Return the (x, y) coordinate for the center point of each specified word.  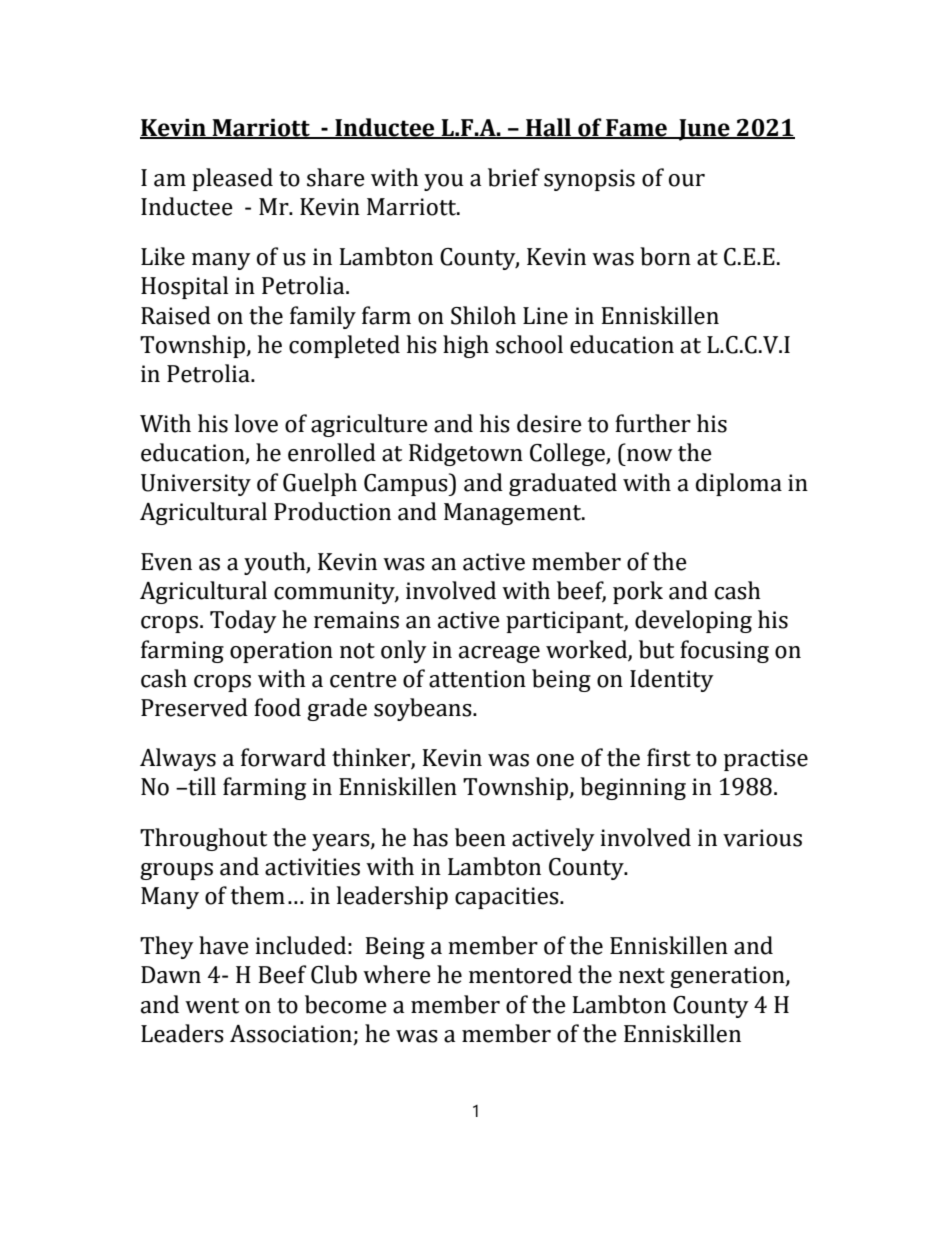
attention (477, 679)
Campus (407, 484)
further (653, 423)
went (212, 1006)
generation (728, 977)
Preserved (194, 707)
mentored (520, 974)
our (687, 180)
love (256, 423)
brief (514, 177)
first (669, 757)
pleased (232, 179)
